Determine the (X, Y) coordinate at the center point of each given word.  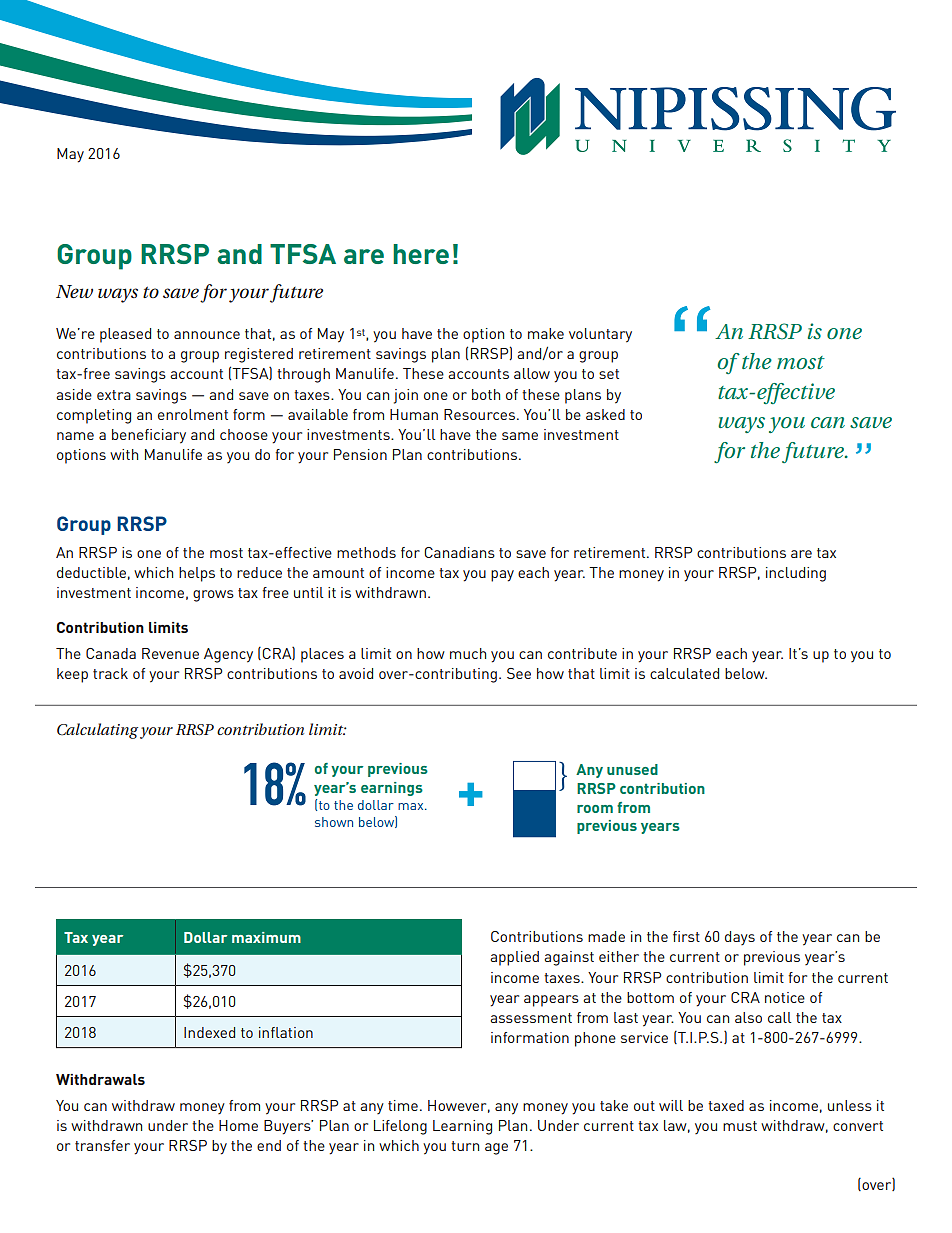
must (740, 1126)
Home (238, 1125)
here (421, 254)
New (74, 291)
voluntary (600, 335)
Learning (462, 1127)
